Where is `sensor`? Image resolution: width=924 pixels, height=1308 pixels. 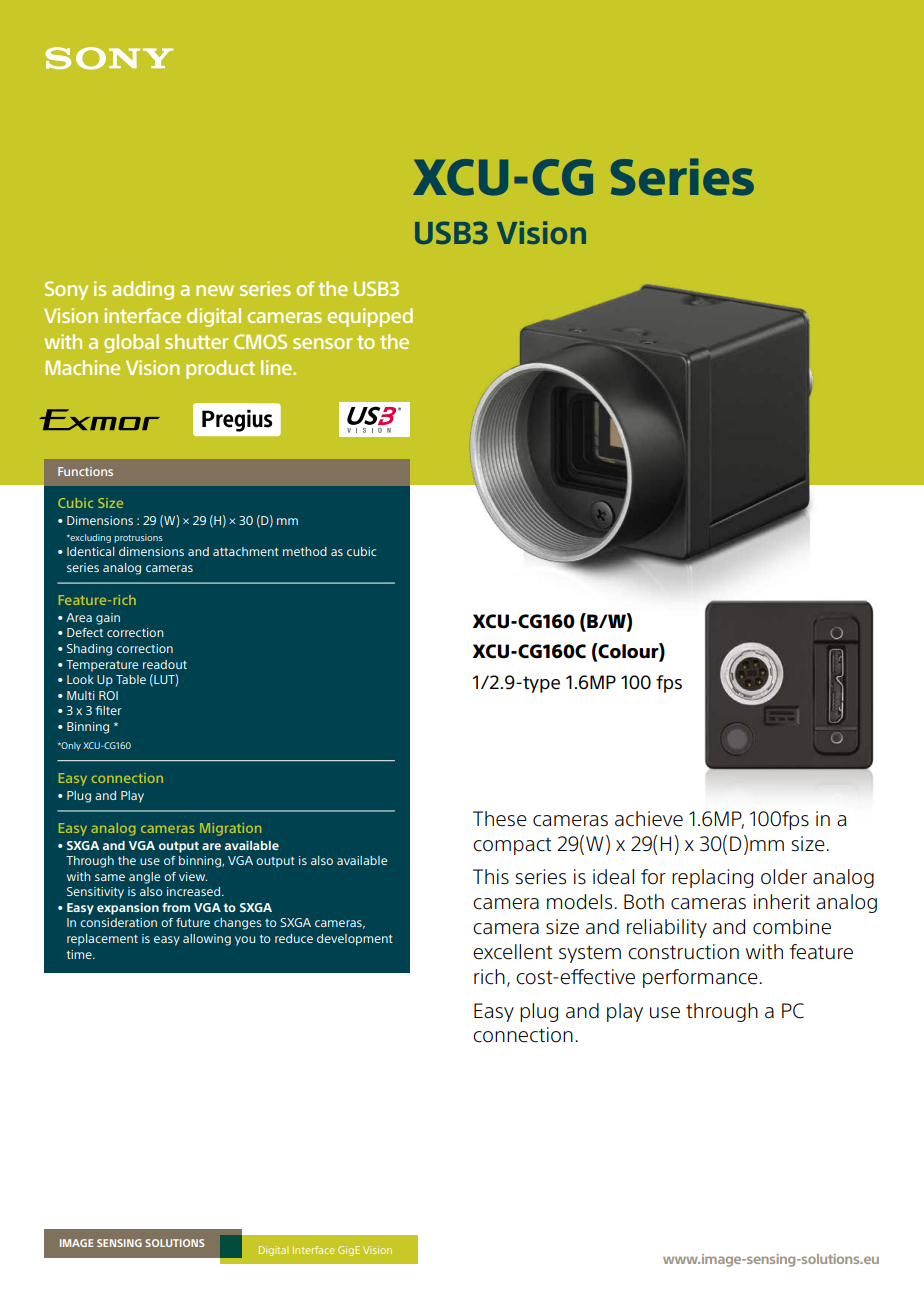
sensor is located at coordinates (323, 343).
